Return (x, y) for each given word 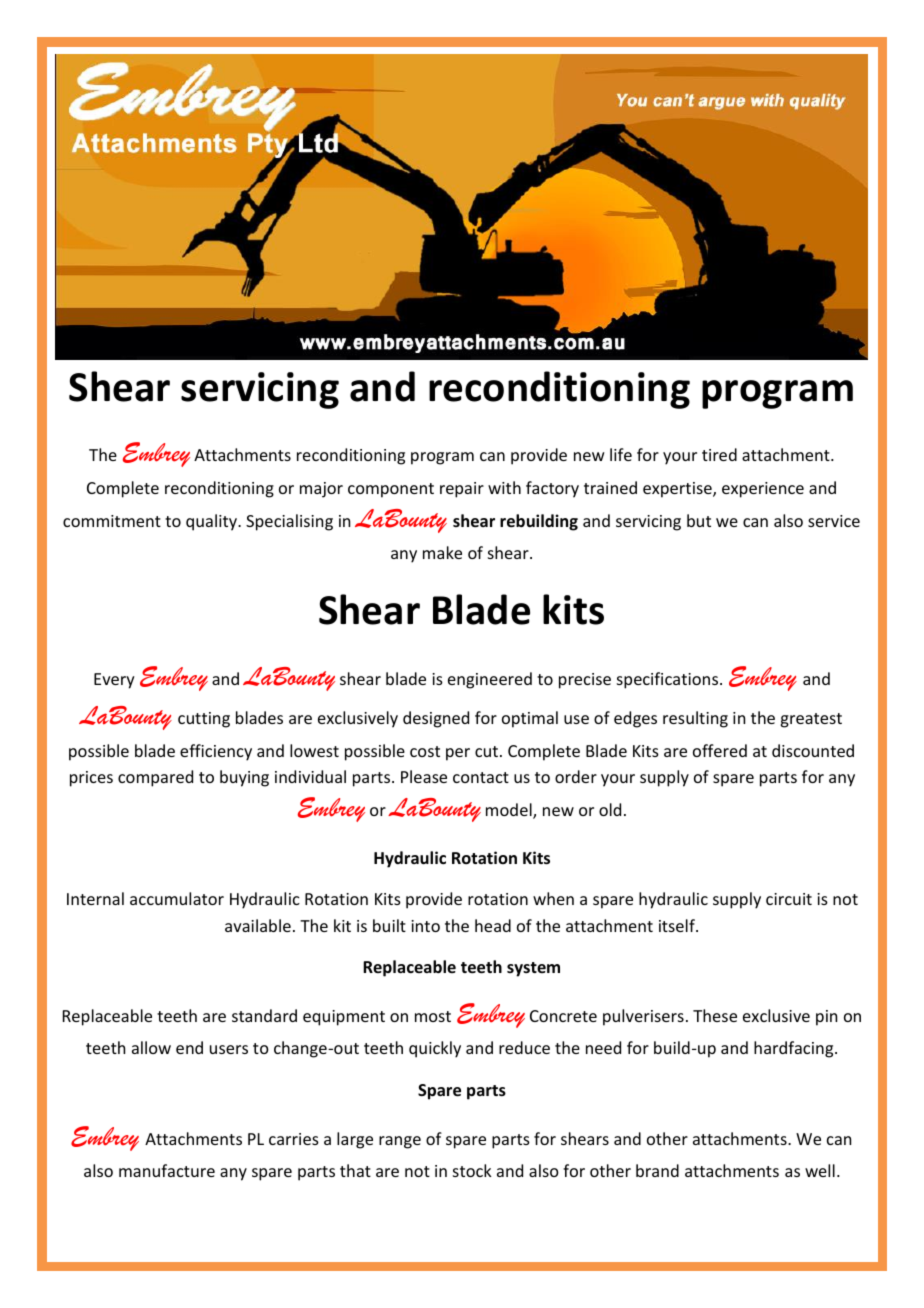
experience (763, 490)
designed (436, 719)
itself (678, 925)
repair (462, 490)
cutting (204, 720)
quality (213, 522)
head (493, 925)
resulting (695, 719)
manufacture (167, 1170)
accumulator (177, 898)
